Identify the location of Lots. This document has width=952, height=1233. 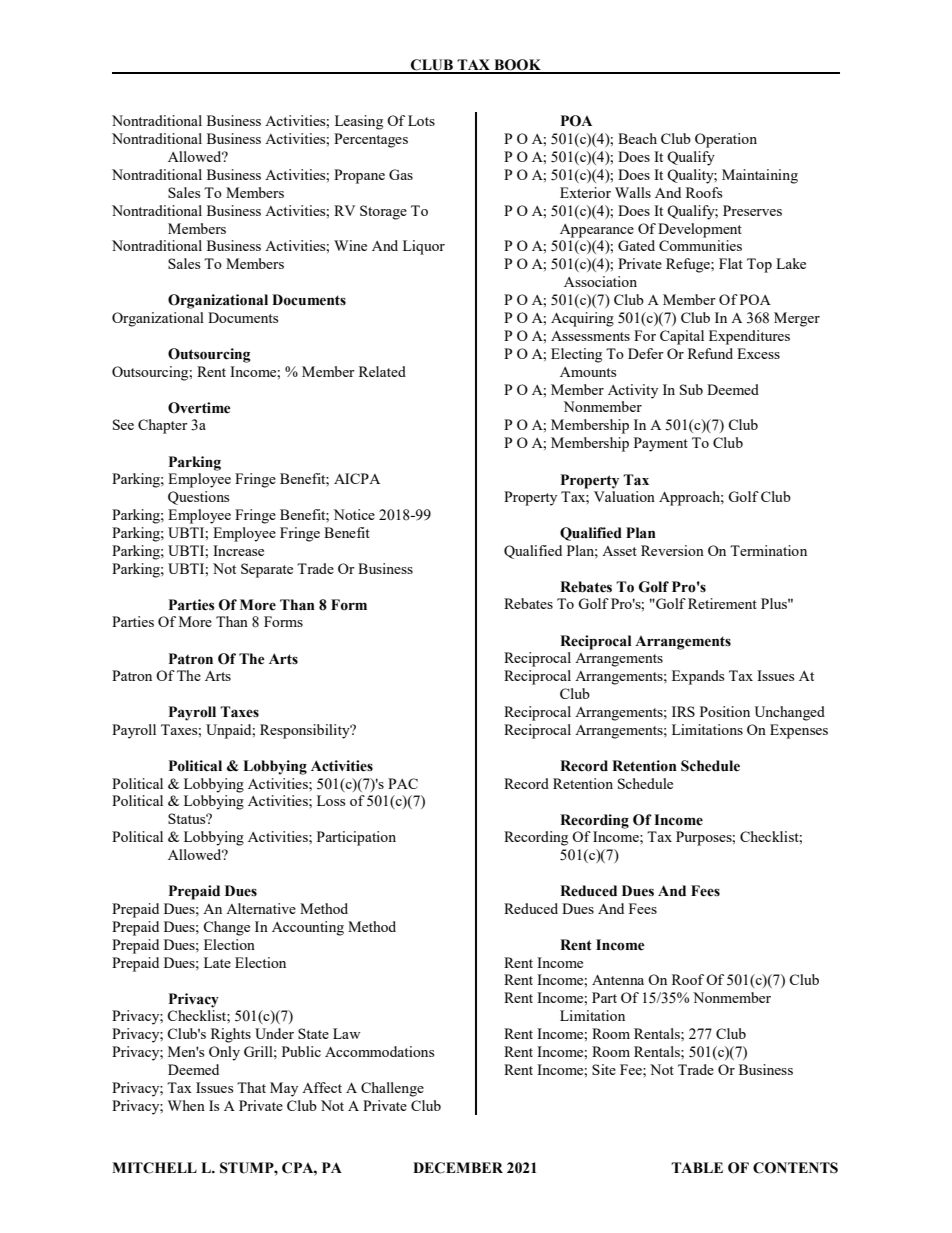
(421, 120).
